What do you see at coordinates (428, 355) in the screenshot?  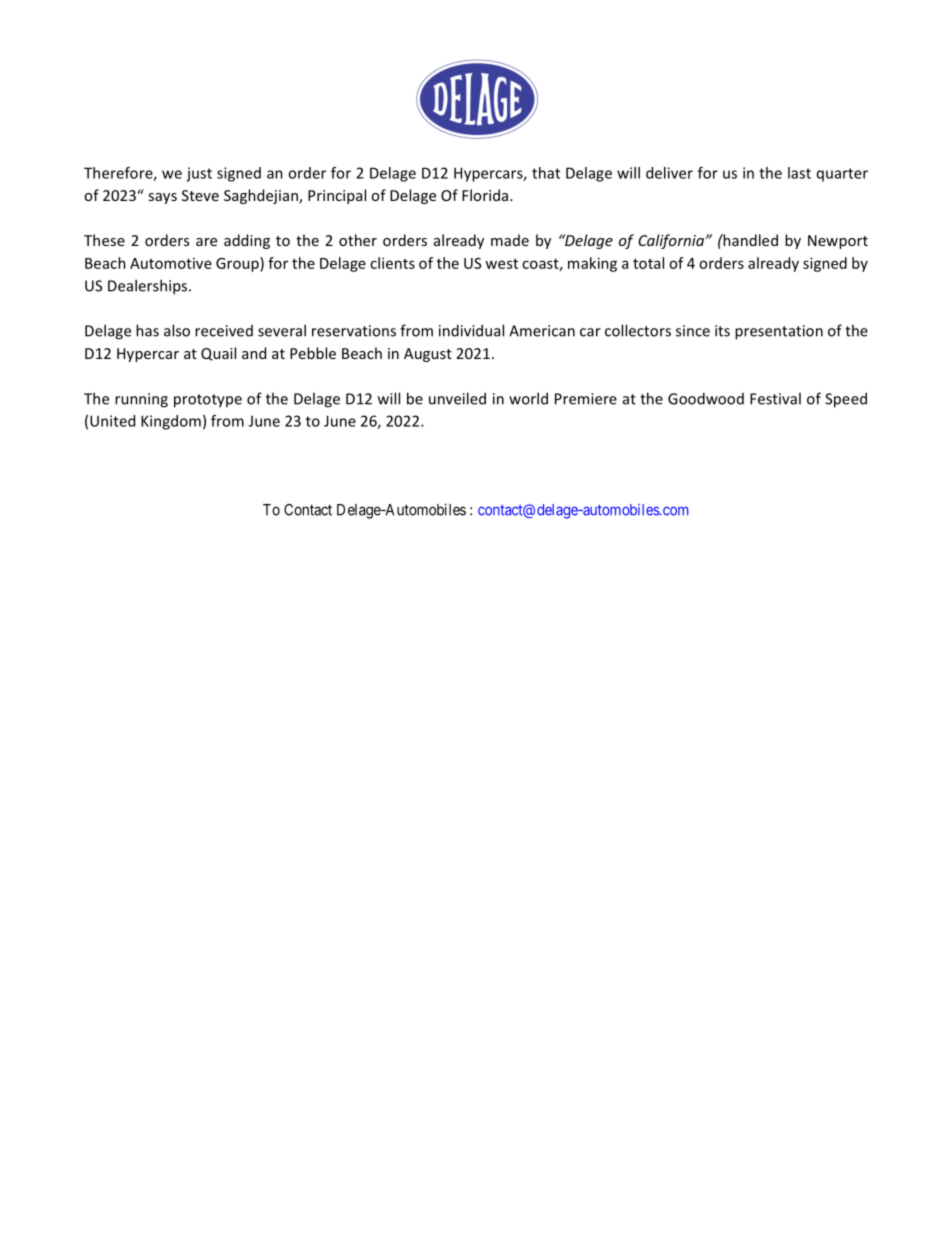 I see `August` at bounding box center [428, 355].
